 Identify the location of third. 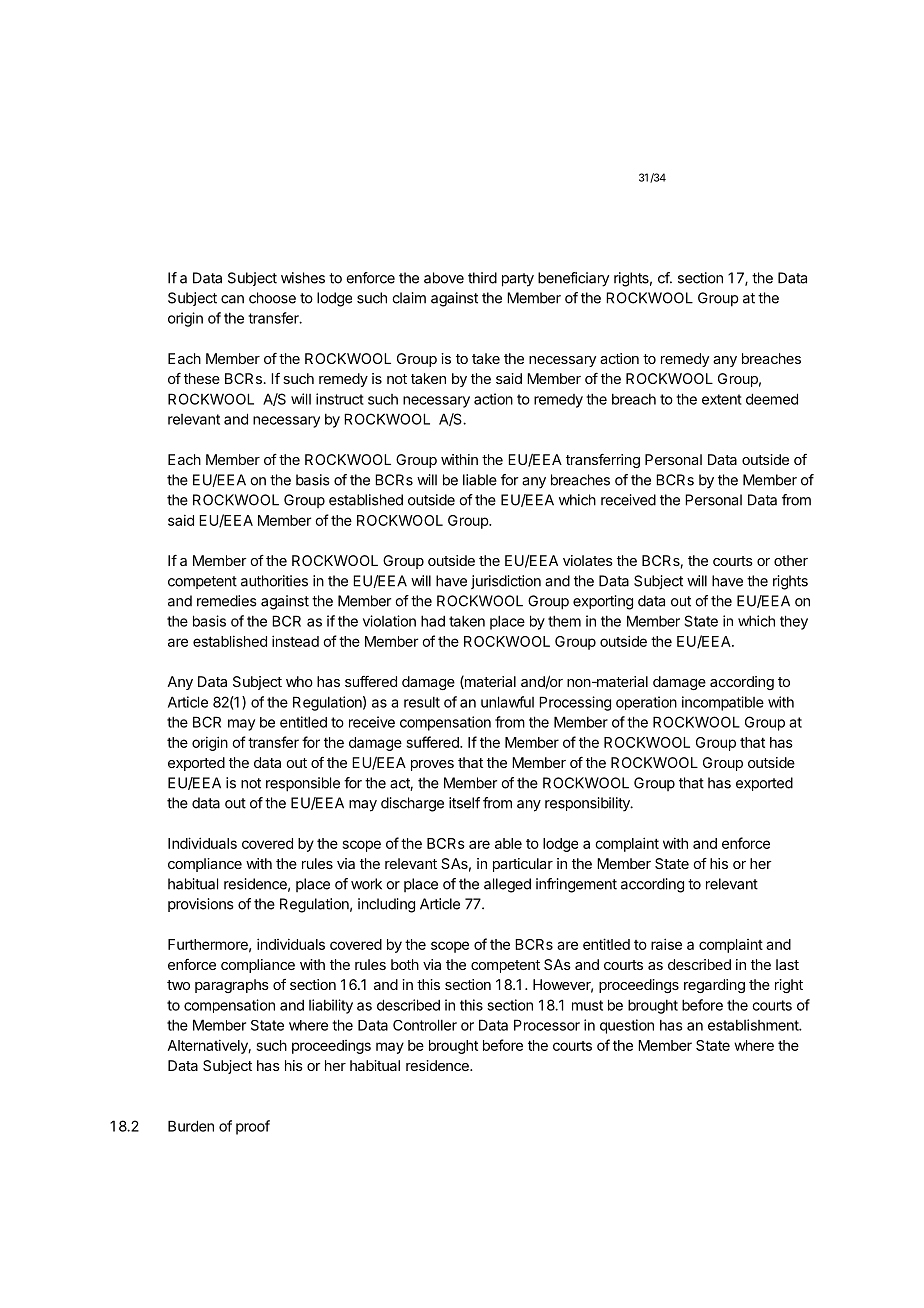
(482, 278).
